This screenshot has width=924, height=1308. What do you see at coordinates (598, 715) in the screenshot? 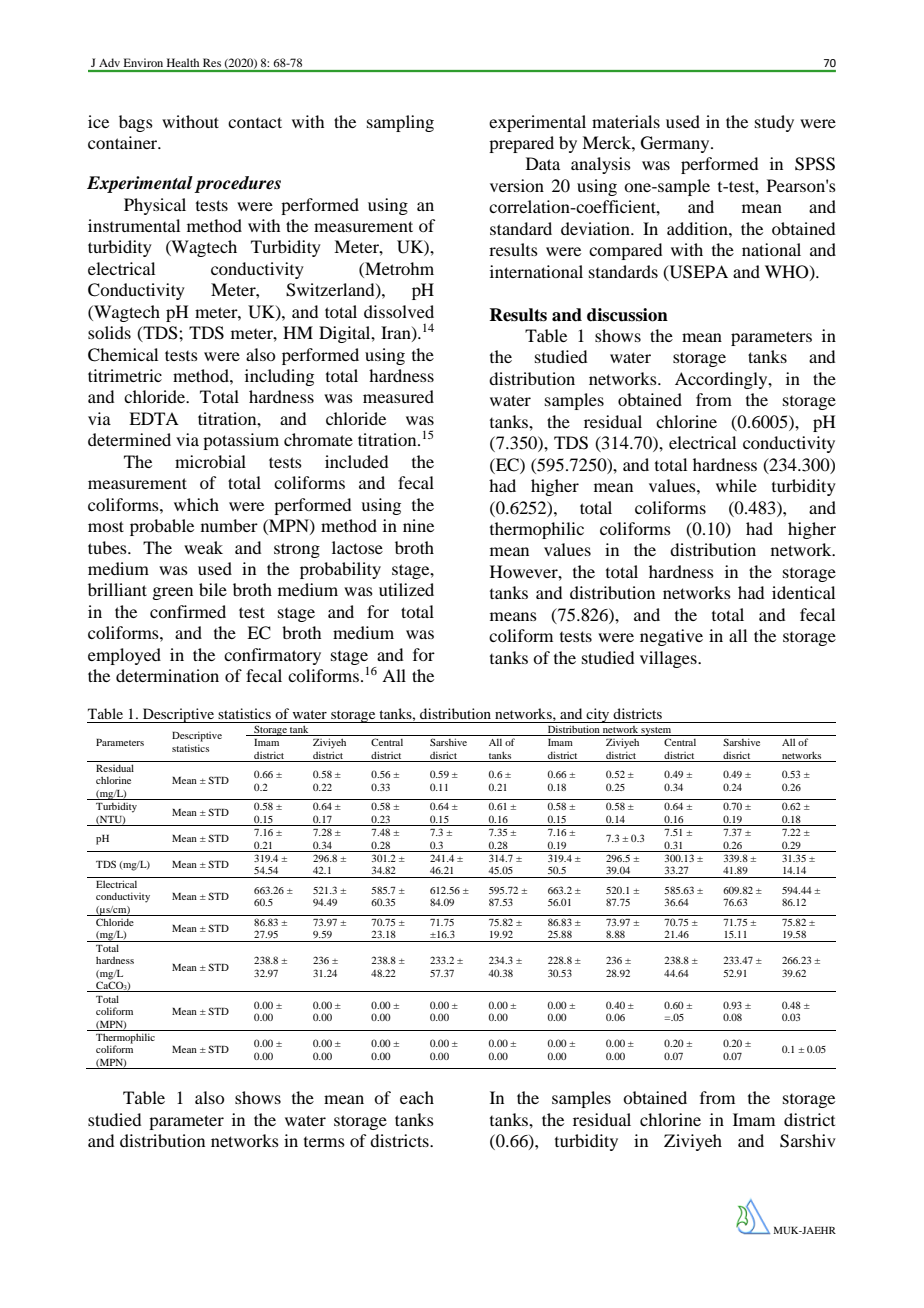
I see `city` at bounding box center [598, 715].
